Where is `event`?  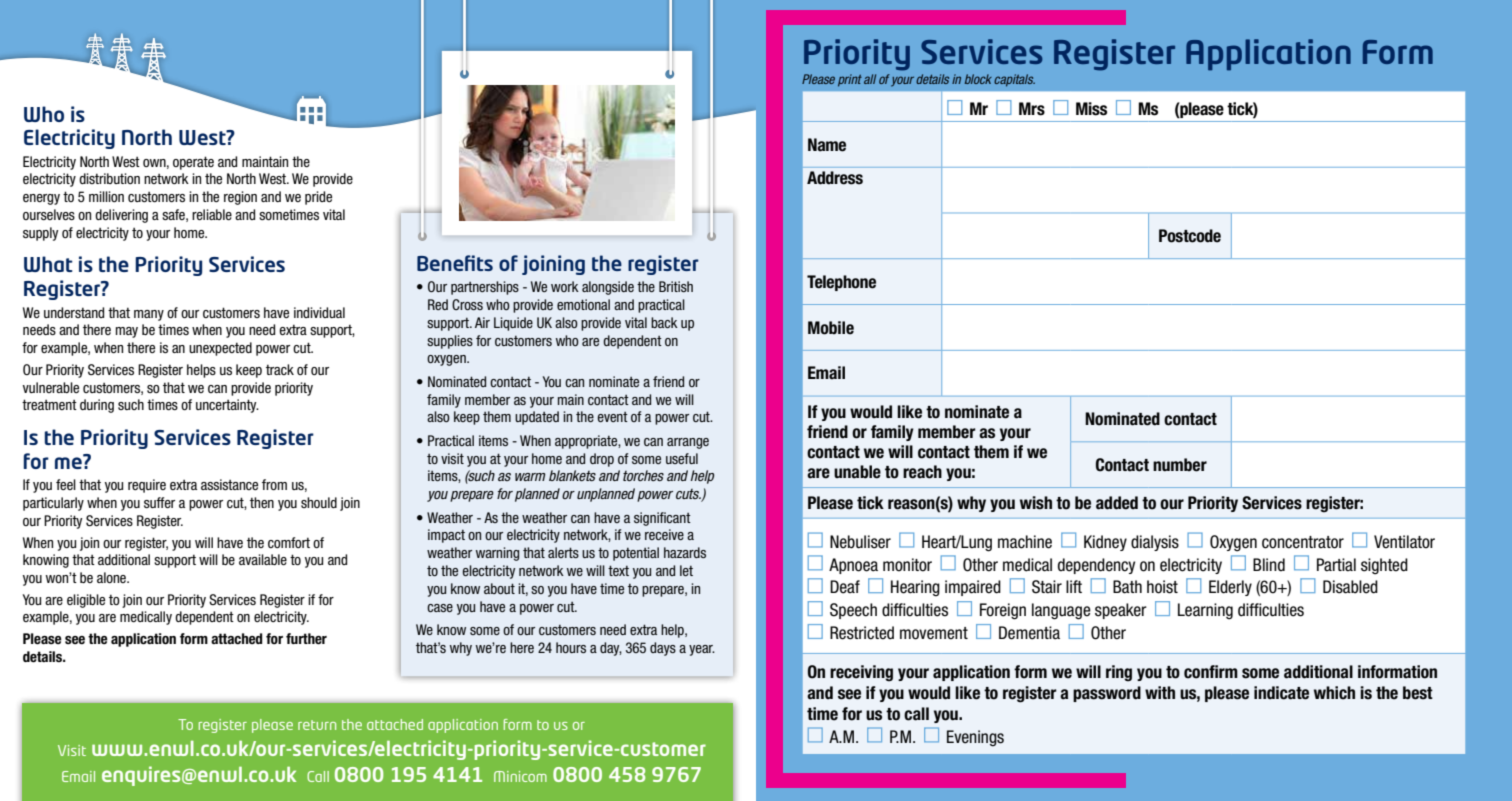 event is located at coordinates (612, 417).
